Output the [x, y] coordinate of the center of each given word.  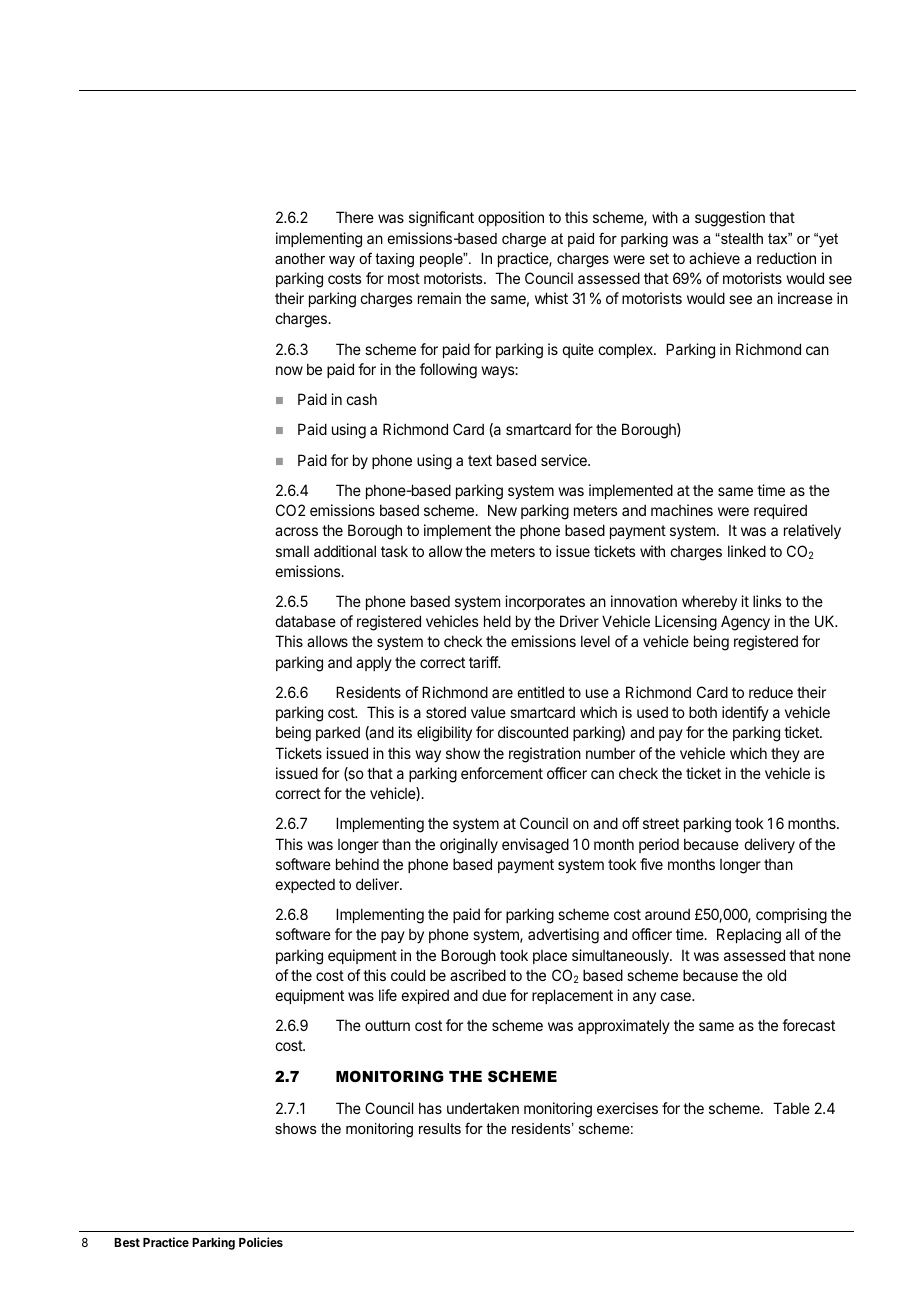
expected [305, 886]
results [440, 1128]
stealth [741, 238]
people [442, 260]
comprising [791, 916]
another [300, 258]
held [497, 621]
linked [747, 551]
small [292, 551]
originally [469, 846]
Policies [261, 1242]
